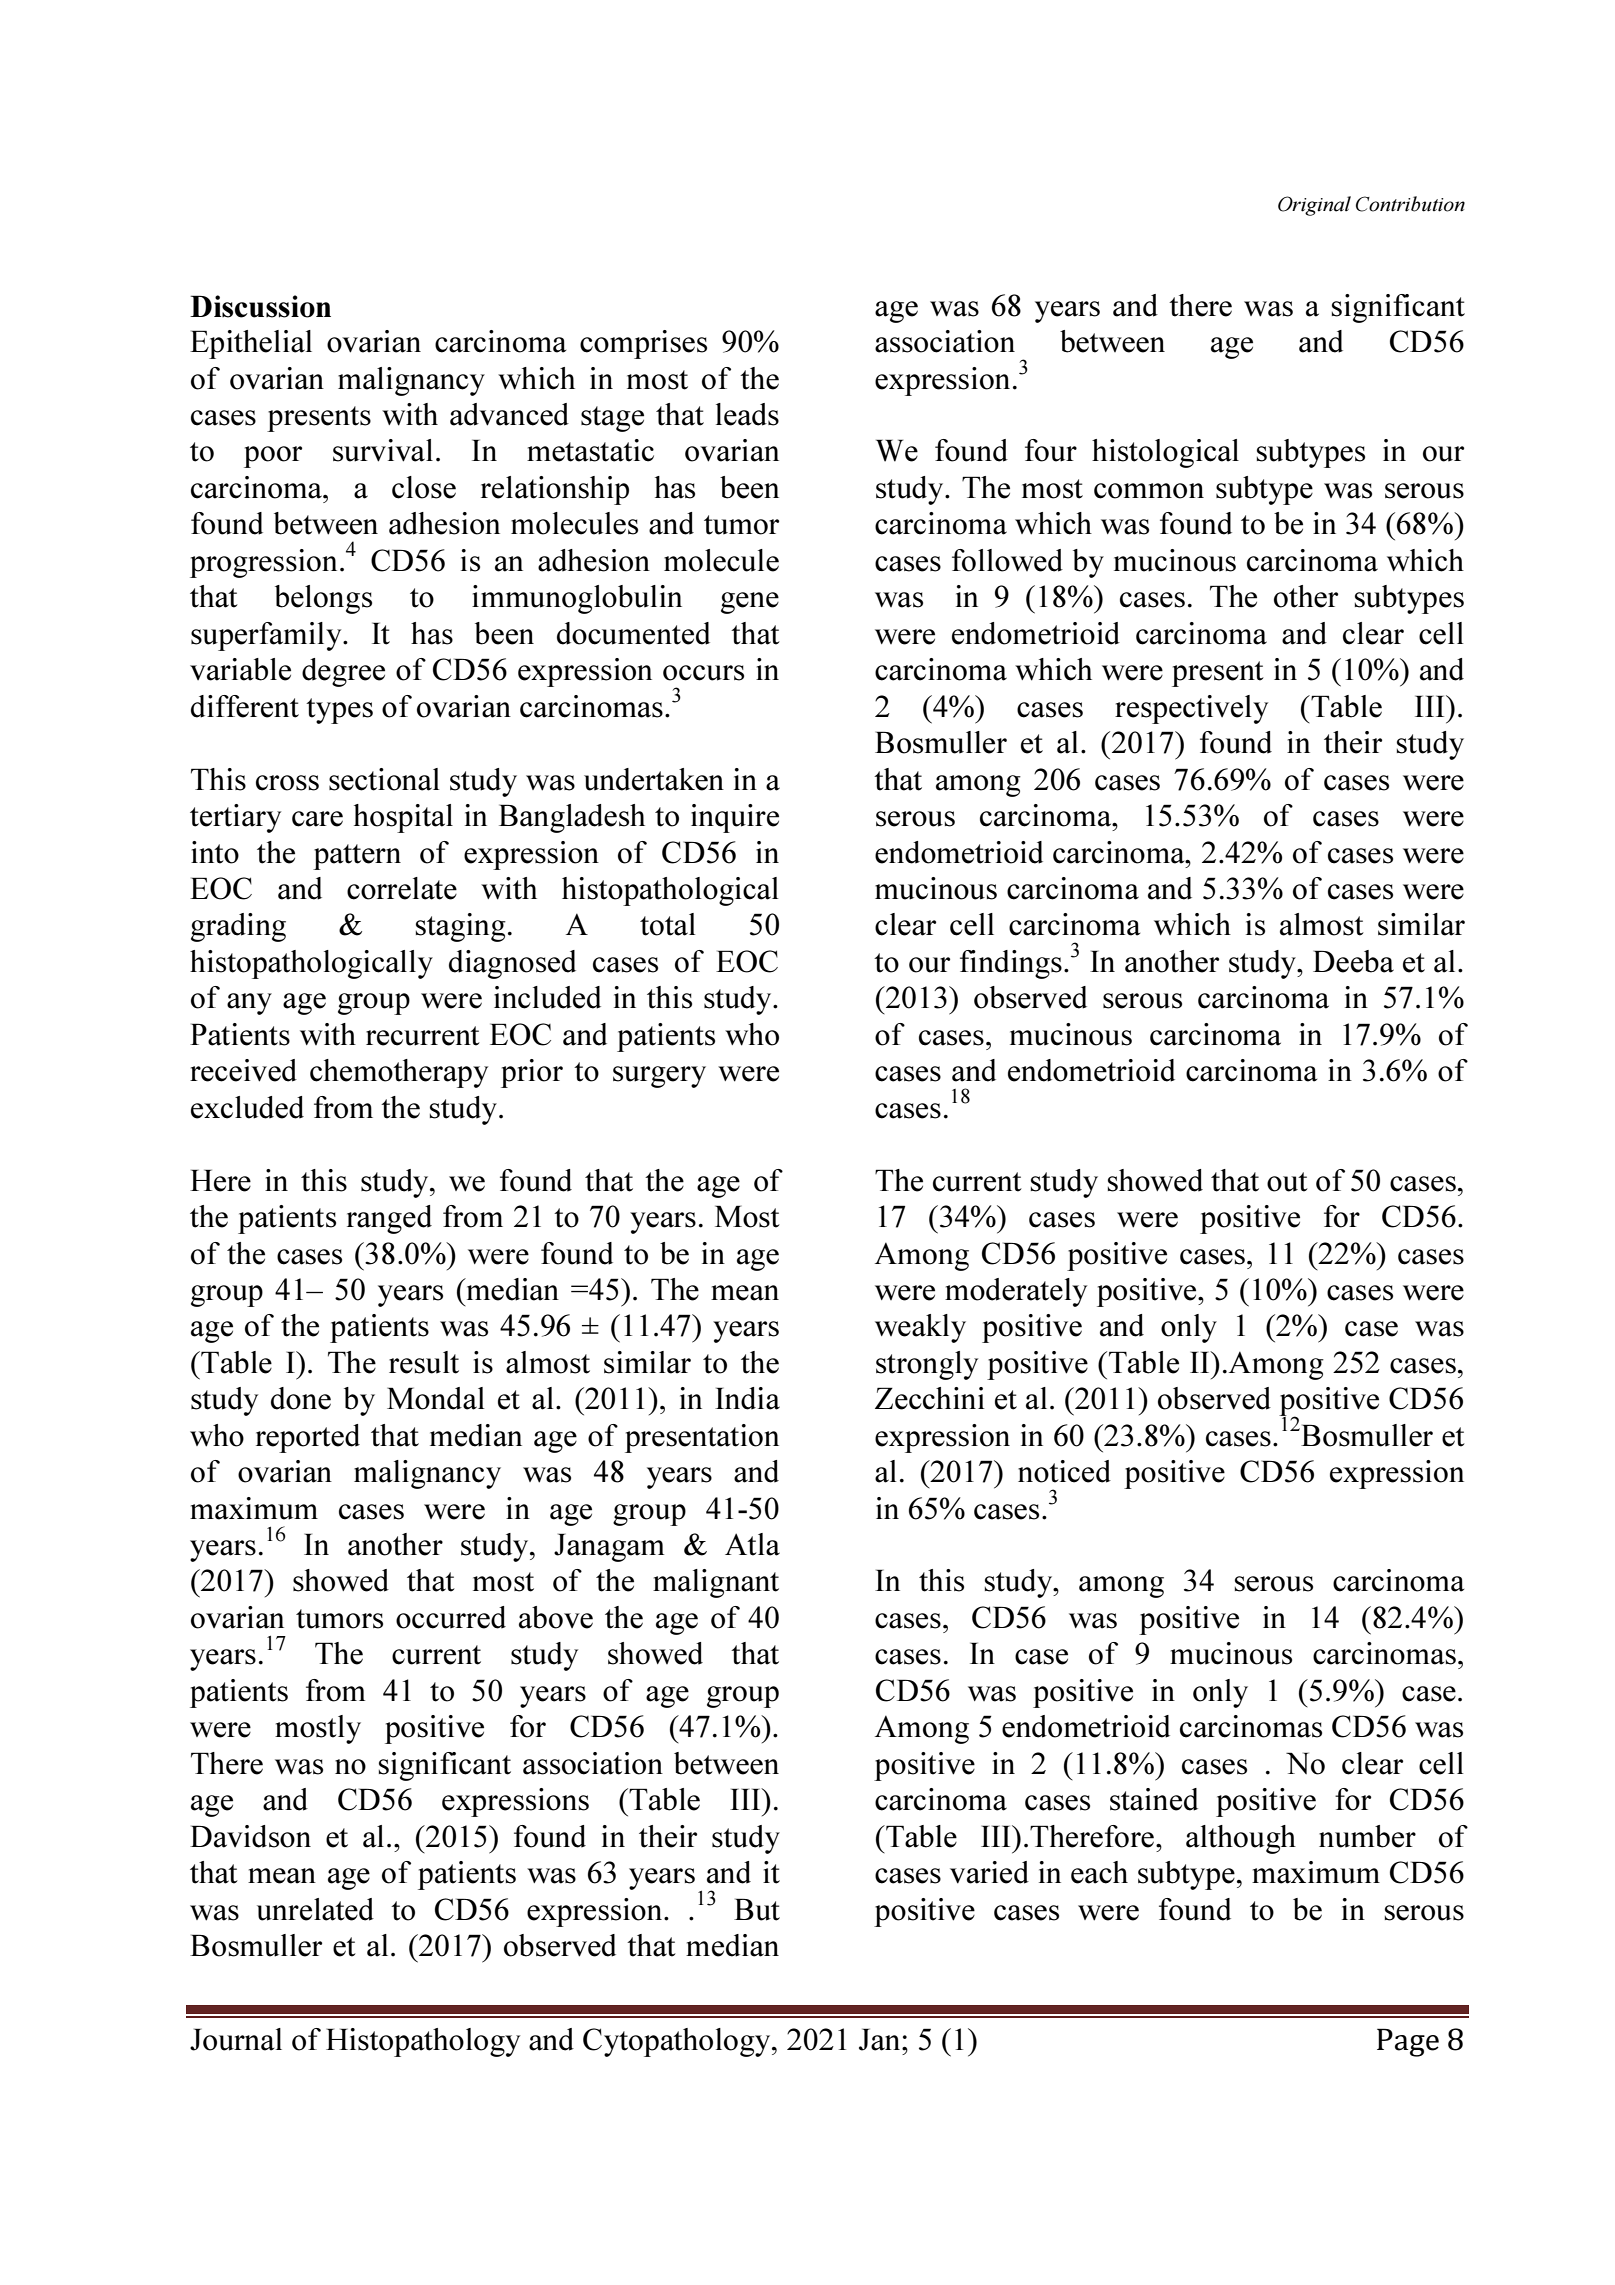 The width and height of the screenshot is (1615, 2285). Describe the element at coordinates (260, 306) in the screenshot. I see `Discussion` at that location.
